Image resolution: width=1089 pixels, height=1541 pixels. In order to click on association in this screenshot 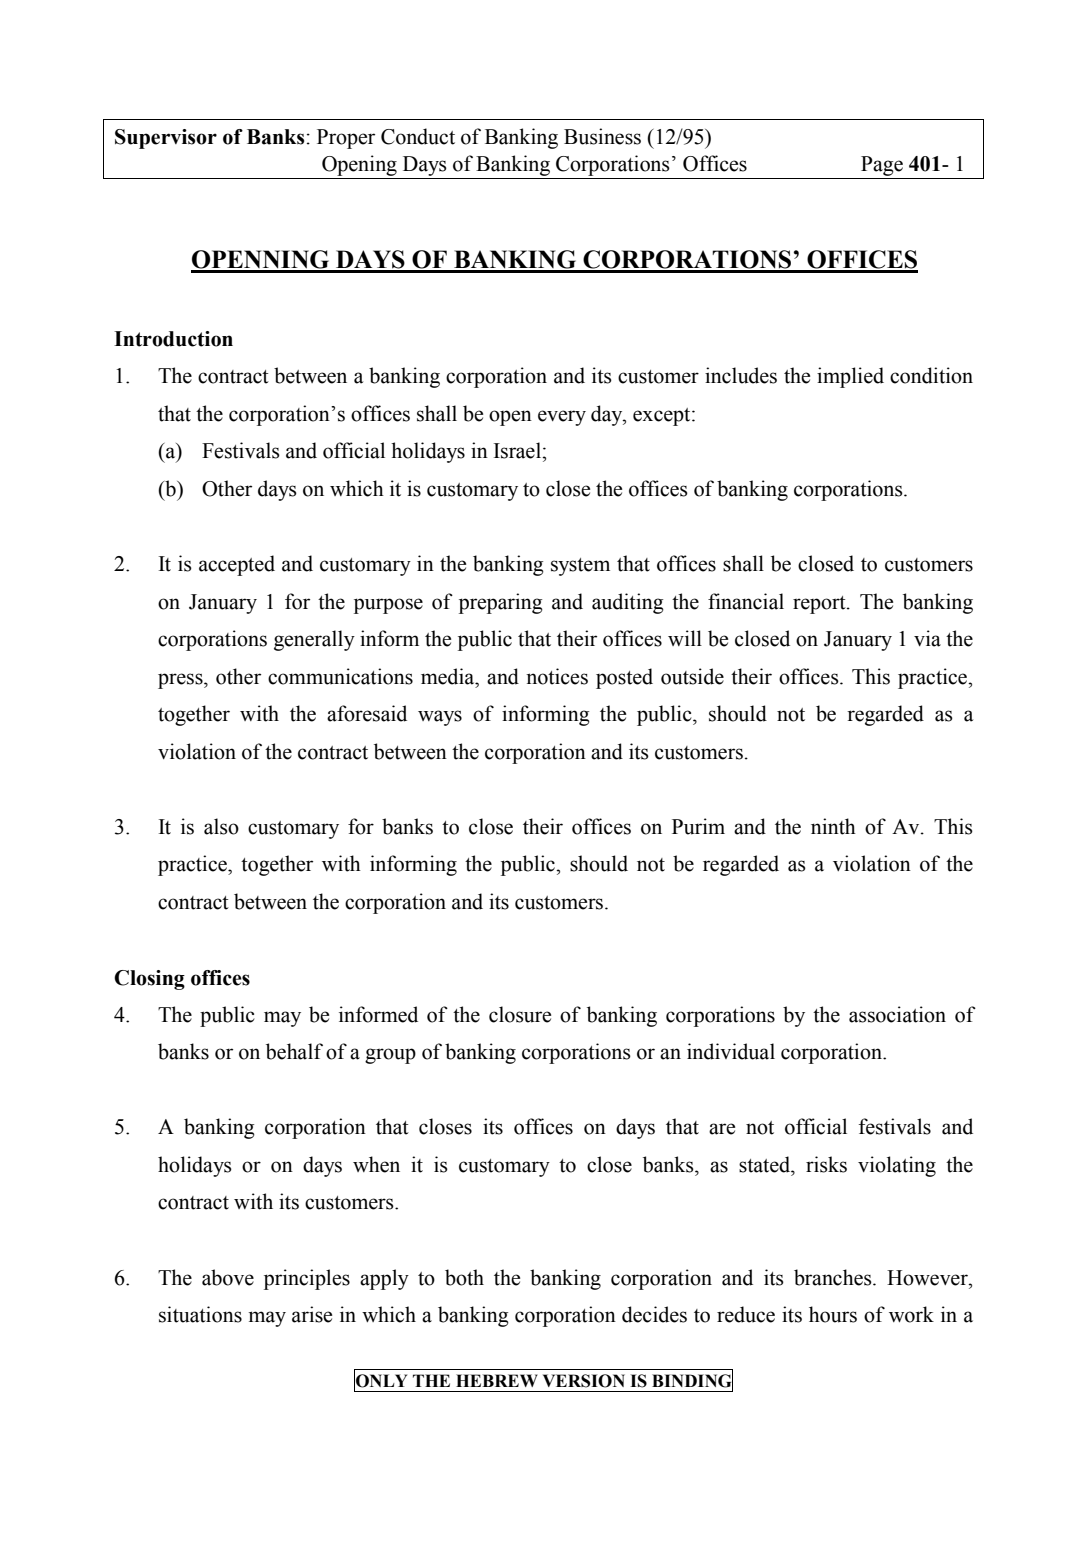, I will do `click(897, 1014)`.
